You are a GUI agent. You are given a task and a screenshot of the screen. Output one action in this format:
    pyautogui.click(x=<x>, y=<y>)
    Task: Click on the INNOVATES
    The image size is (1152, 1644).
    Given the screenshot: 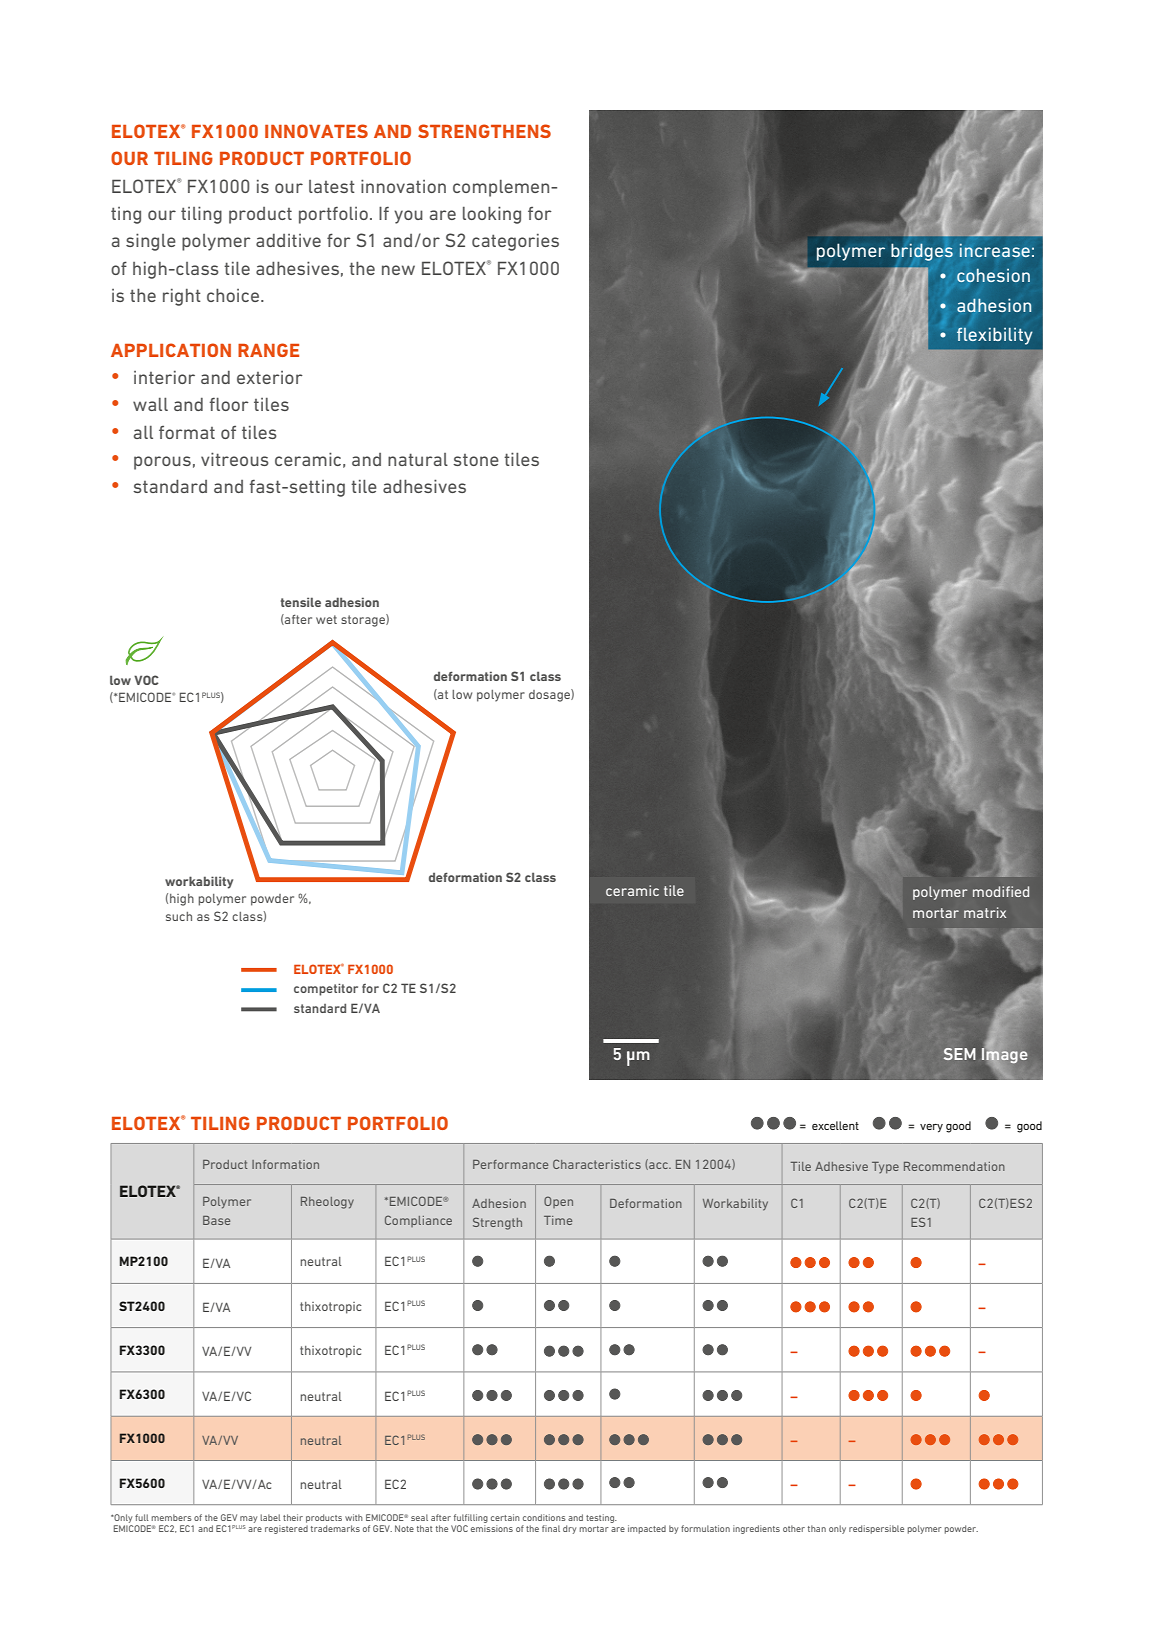 What is the action you would take?
    pyautogui.click(x=316, y=131)
